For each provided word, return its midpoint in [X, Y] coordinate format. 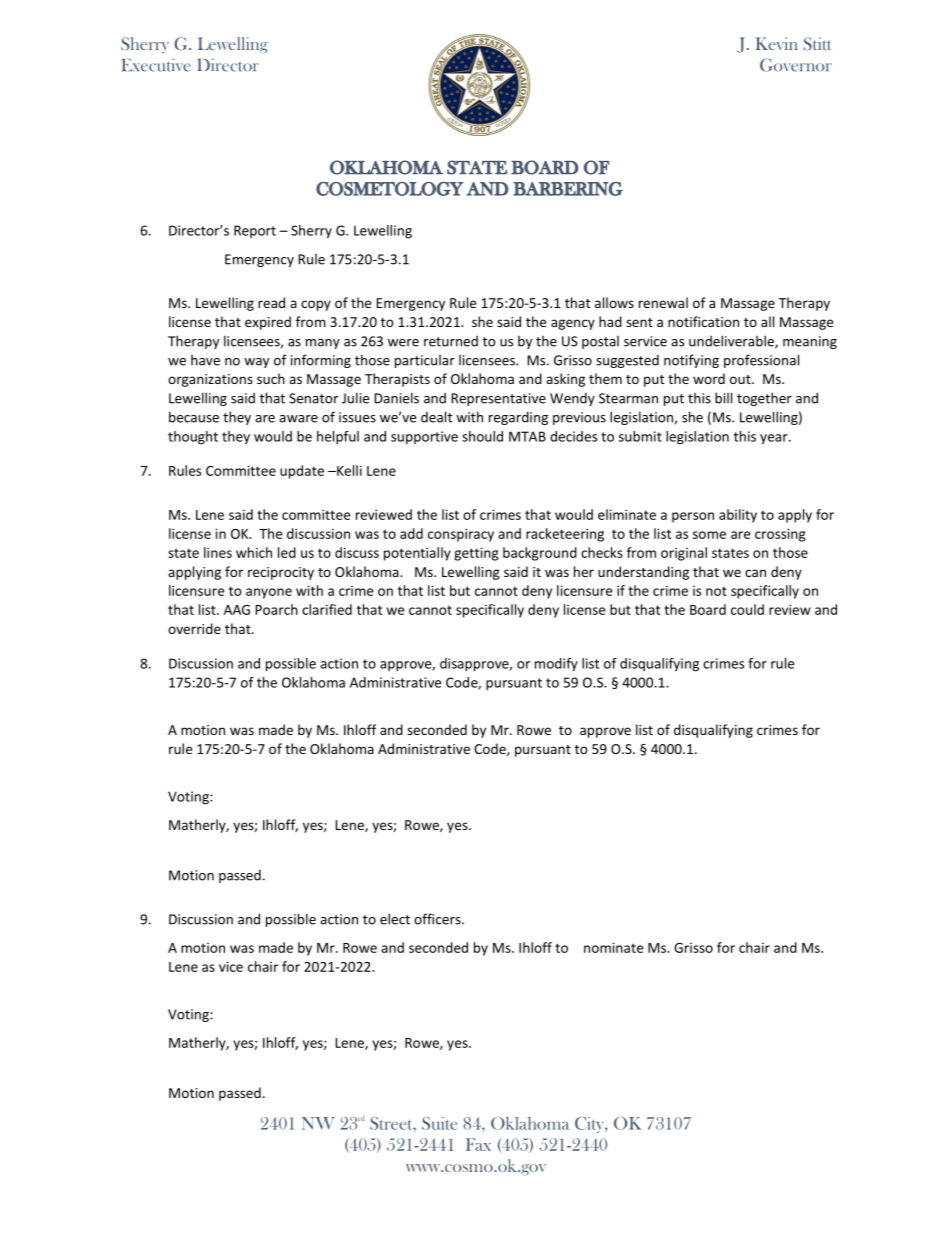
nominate [613, 947]
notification [703, 321]
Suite [439, 1123]
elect [395, 919]
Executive [156, 65]
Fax [478, 1144]
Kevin [777, 43]
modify [556, 665]
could [747, 609]
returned [451, 341]
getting [476, 554]
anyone [269, 593]
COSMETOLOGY [390, 189]
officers [438, 919]
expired [268, 323]
